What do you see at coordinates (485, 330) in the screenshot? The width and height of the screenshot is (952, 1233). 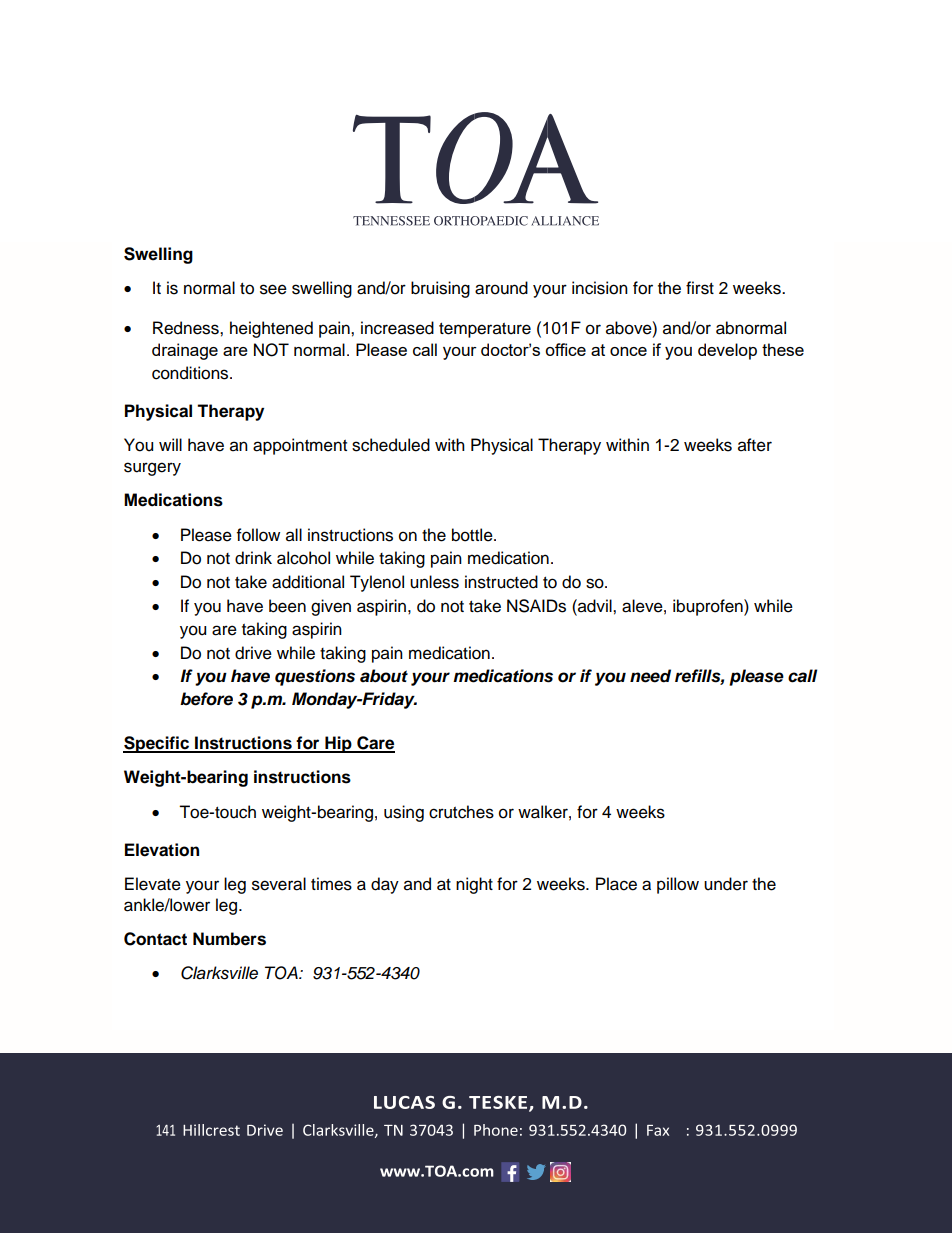 I see `temperature` at bounding box center [485, 330].
